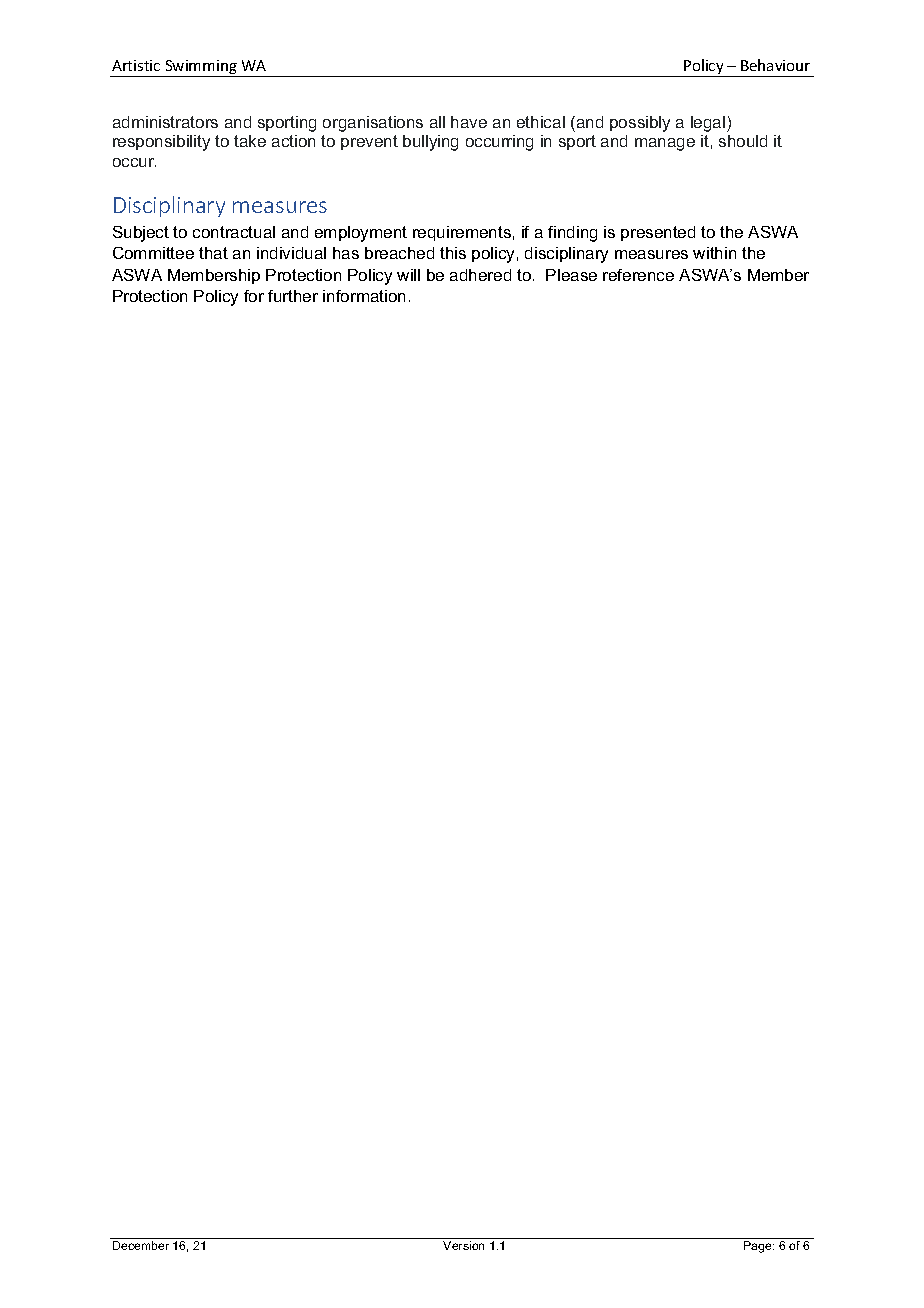  Describe the element at coordinates (709, 124) in the page. I see `legal` at that location.
